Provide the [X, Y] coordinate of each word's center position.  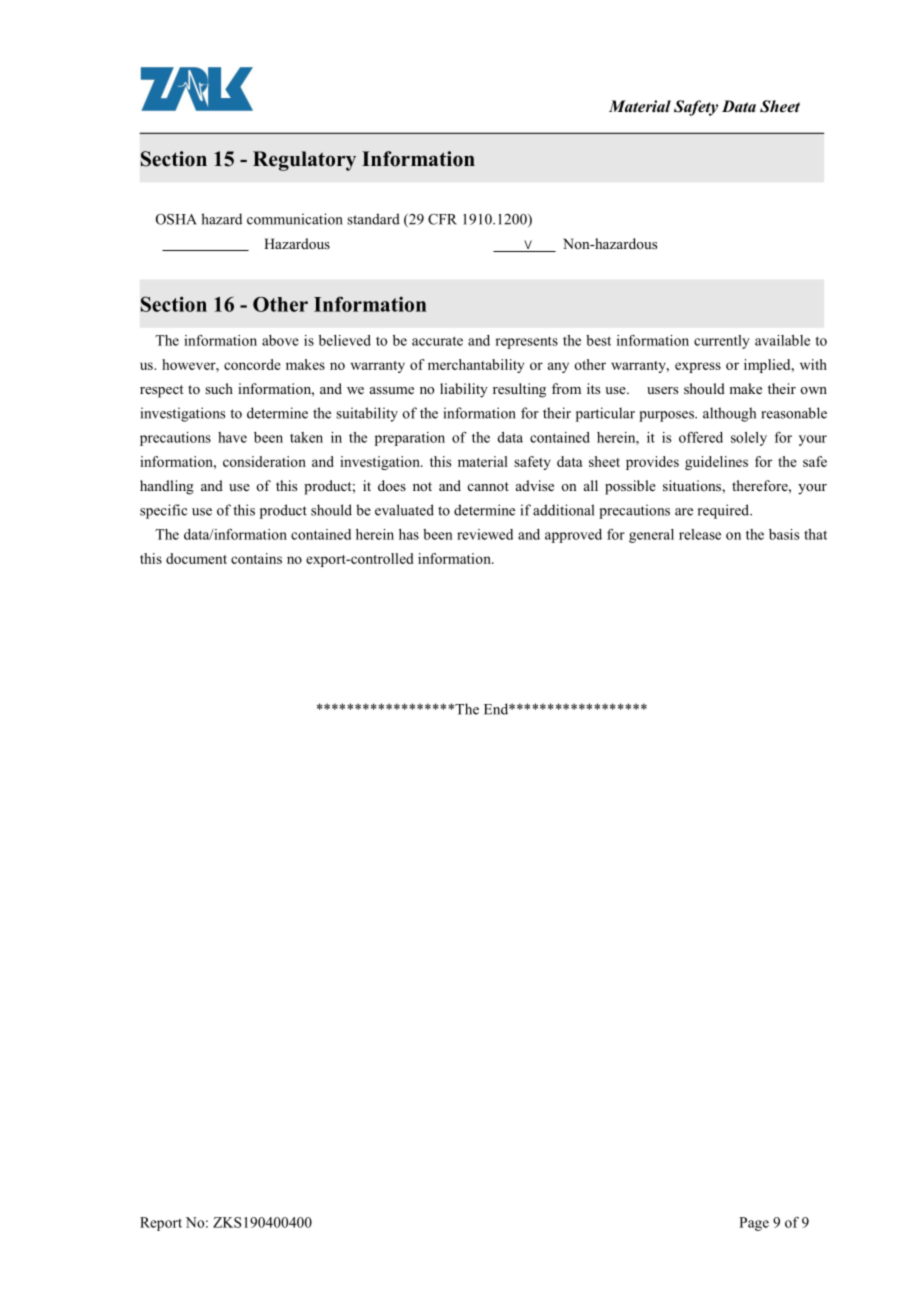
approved [573, 536]
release [700, 534]
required [725, 511]
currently [722, 342]
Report [161, 1224]
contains [256, 558]
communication [295, 219]
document [196, 558]
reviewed [485, 534]
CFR [442, 219]
